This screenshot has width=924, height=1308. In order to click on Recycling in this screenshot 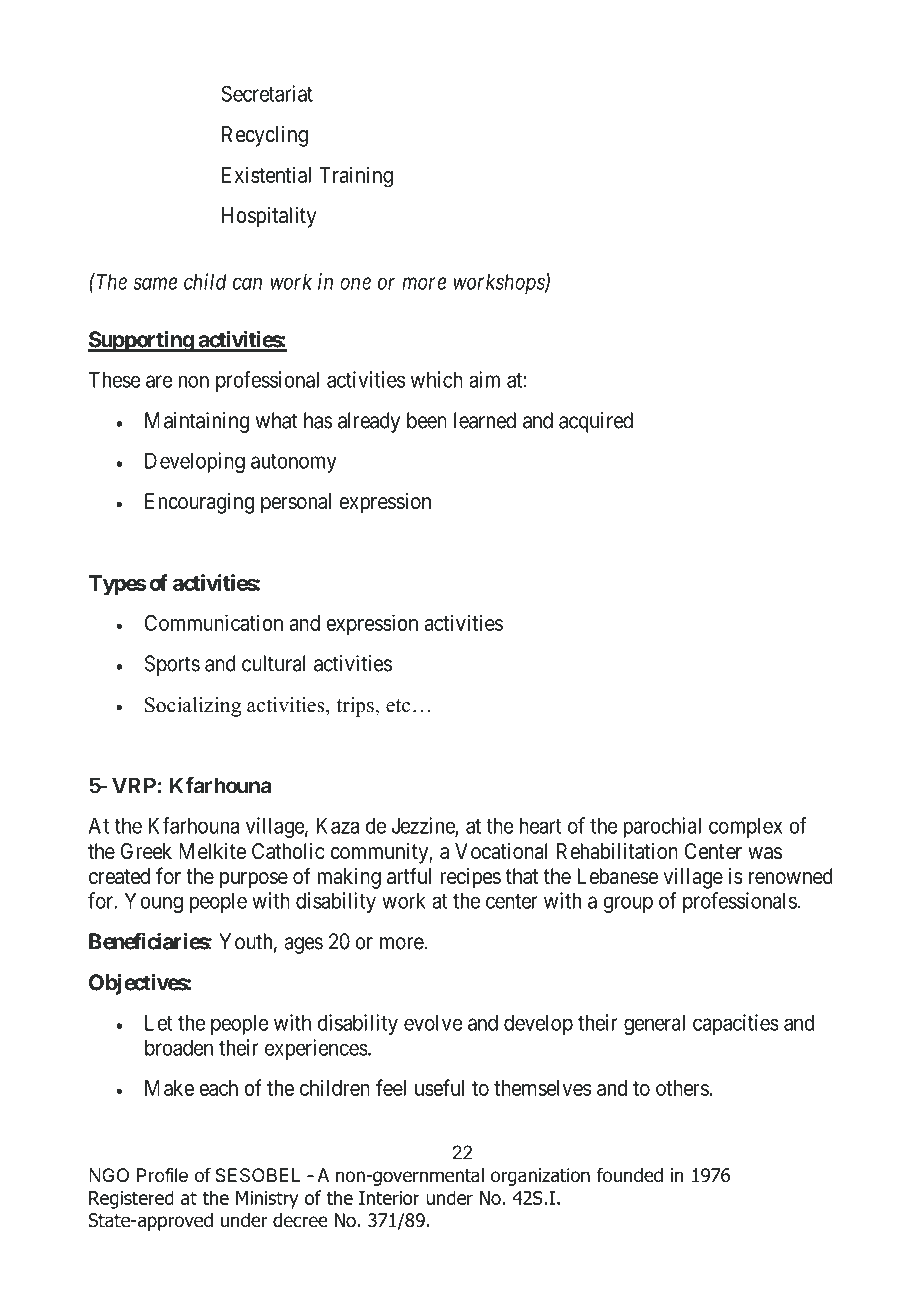, I will do `click(265, 136)`.
